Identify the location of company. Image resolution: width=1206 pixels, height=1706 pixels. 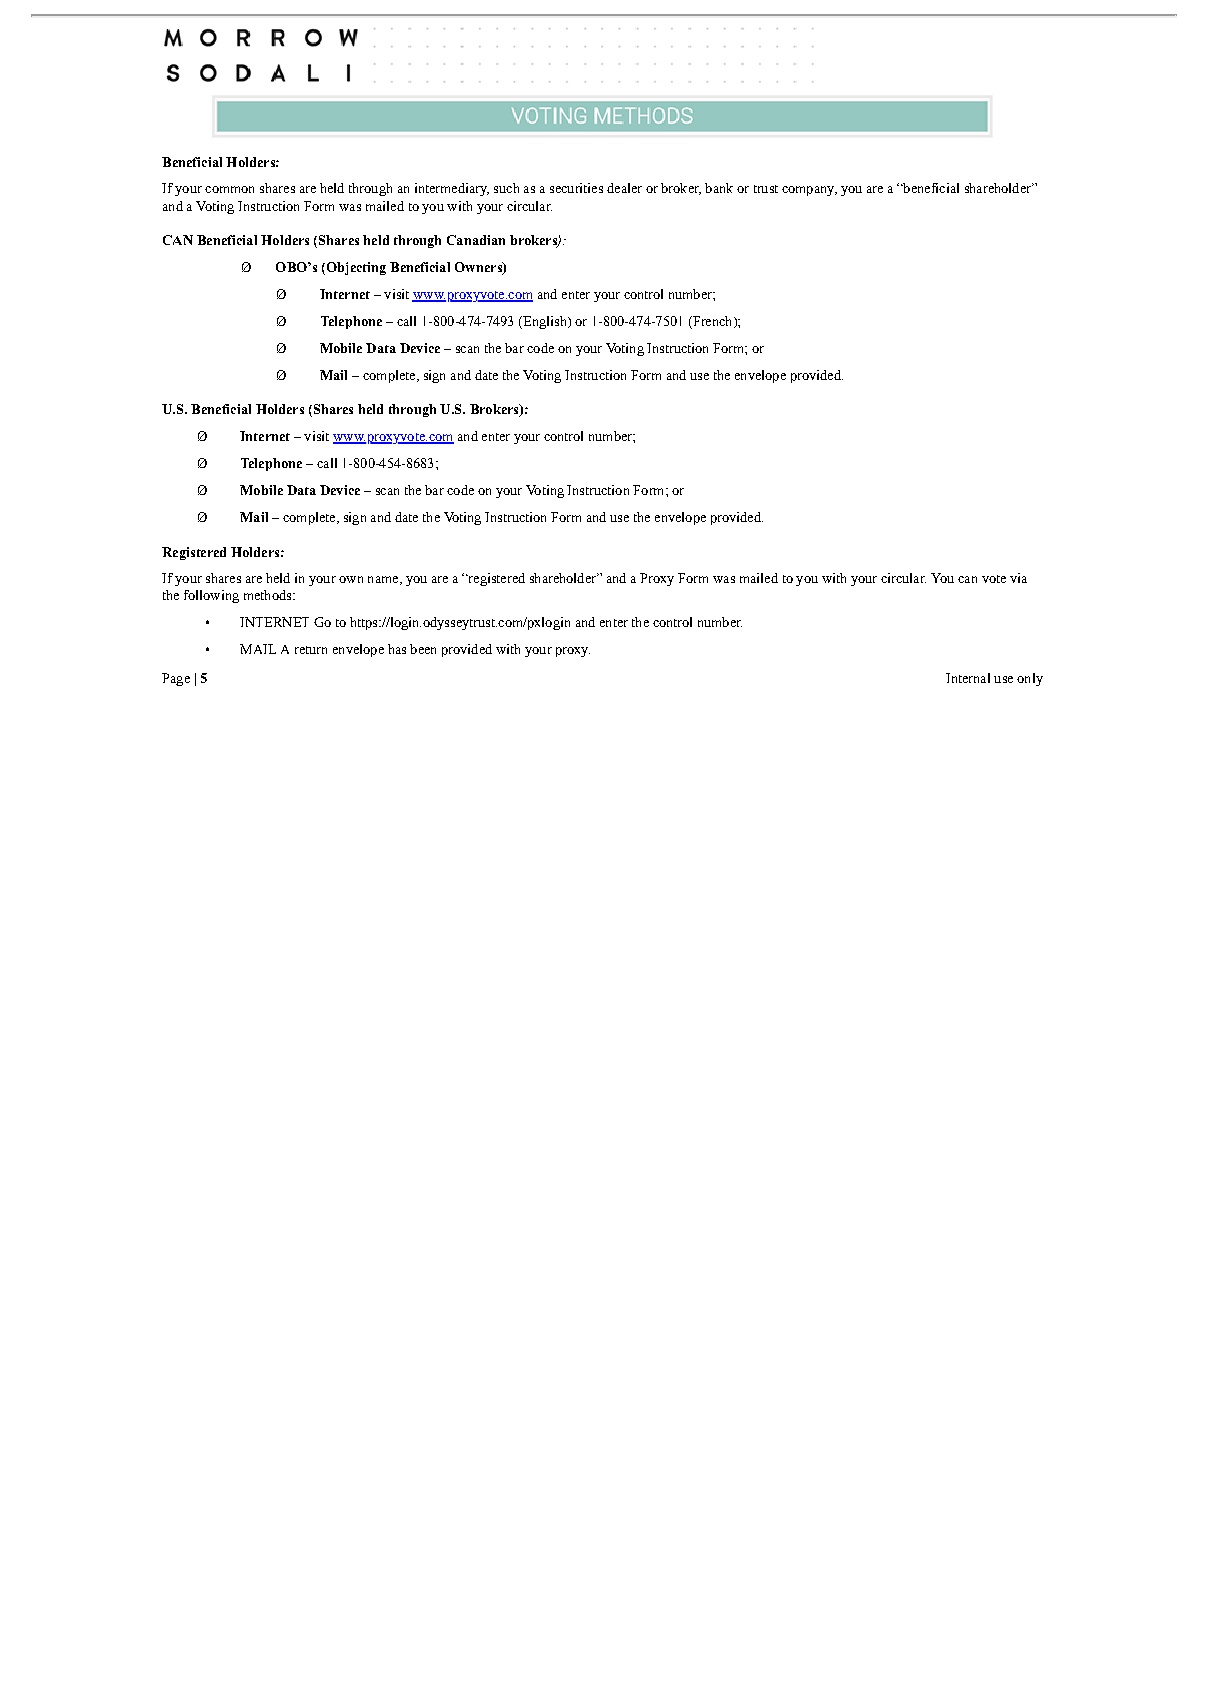
(809, 191).
